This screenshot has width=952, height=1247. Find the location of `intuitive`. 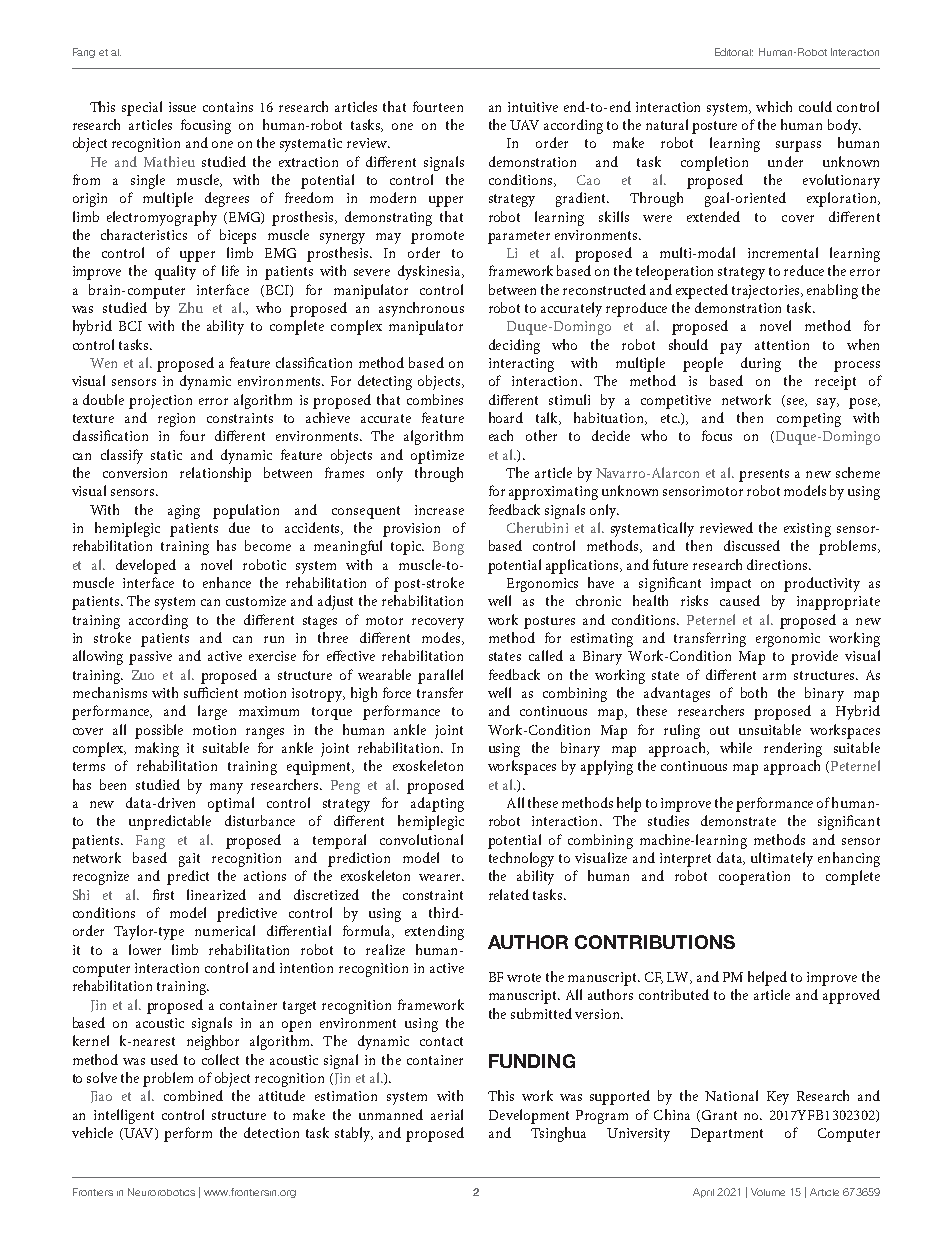

intuitive is located at coordinates (533, 107).
